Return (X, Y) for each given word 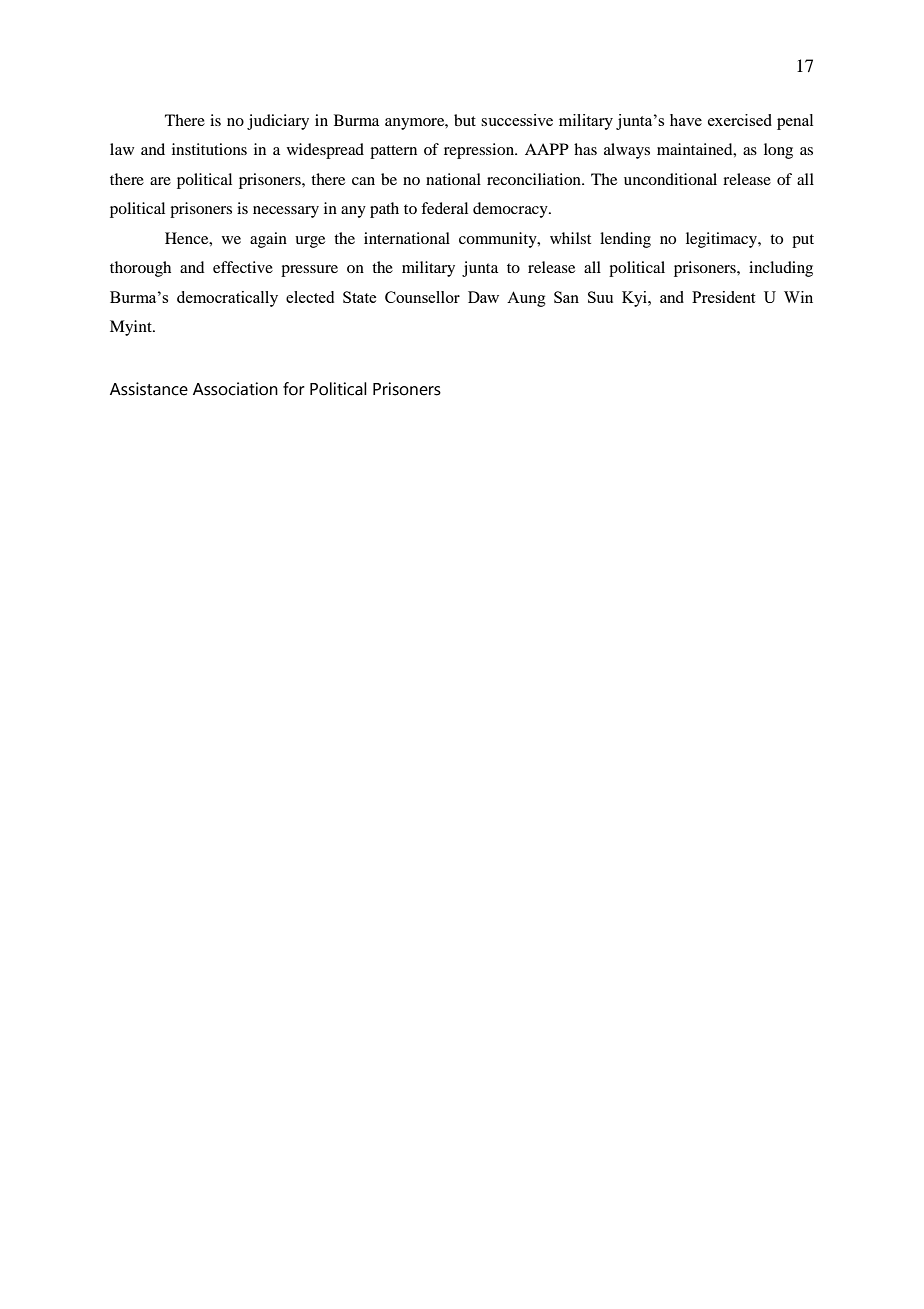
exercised (740, 120)
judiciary (278, 122)
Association (235, 389)
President (723, 297)
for (294, 389)
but (465, 120)
